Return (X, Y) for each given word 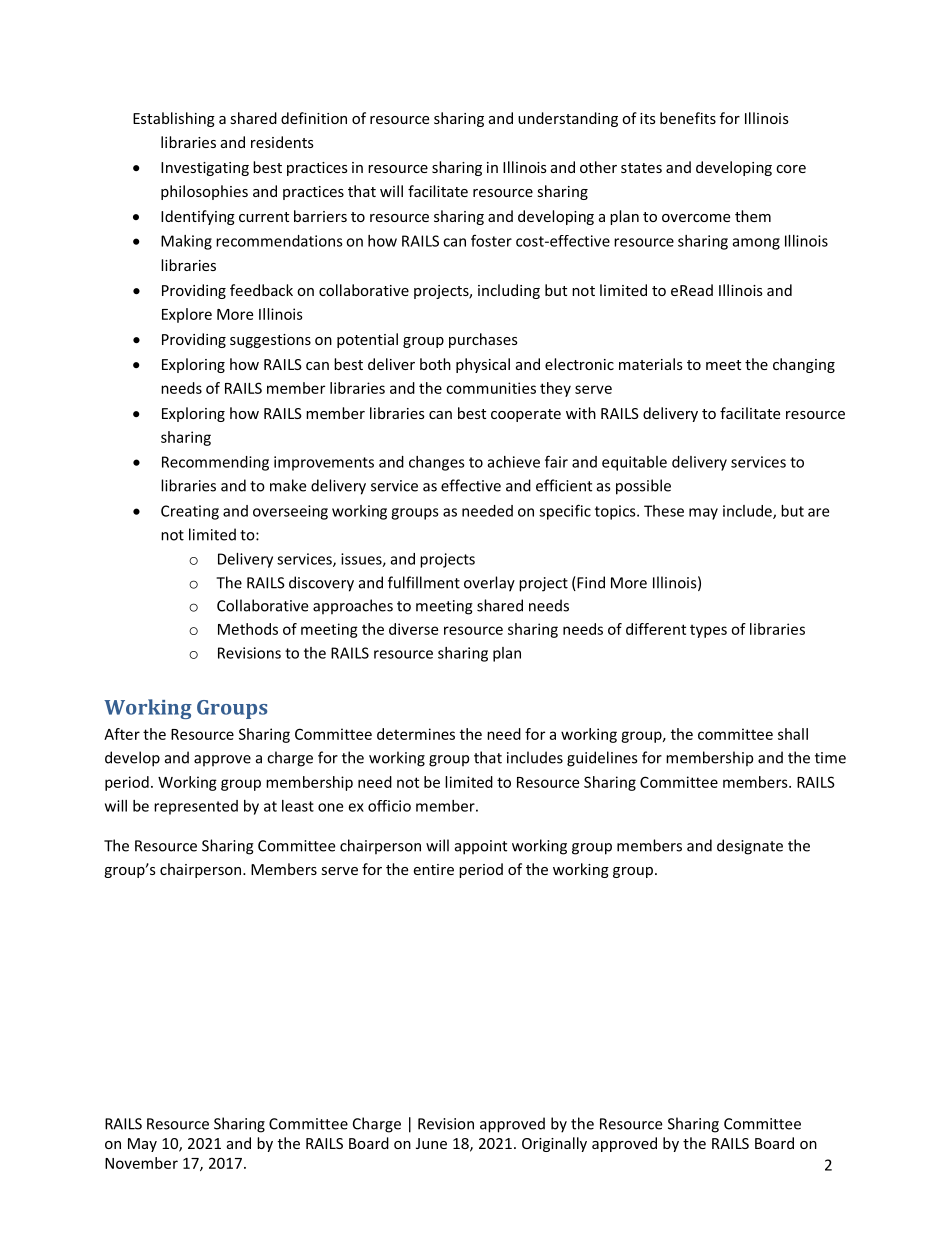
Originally (554, 1144)
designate (750, 847)
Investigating (205, 169)
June (431, 1143)
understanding (568, 119)
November (141, 1163)
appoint (481, 847)
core (791, 169)
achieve (514, 462)
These (664, 511)
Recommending (215, 463)
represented (196, 807)
